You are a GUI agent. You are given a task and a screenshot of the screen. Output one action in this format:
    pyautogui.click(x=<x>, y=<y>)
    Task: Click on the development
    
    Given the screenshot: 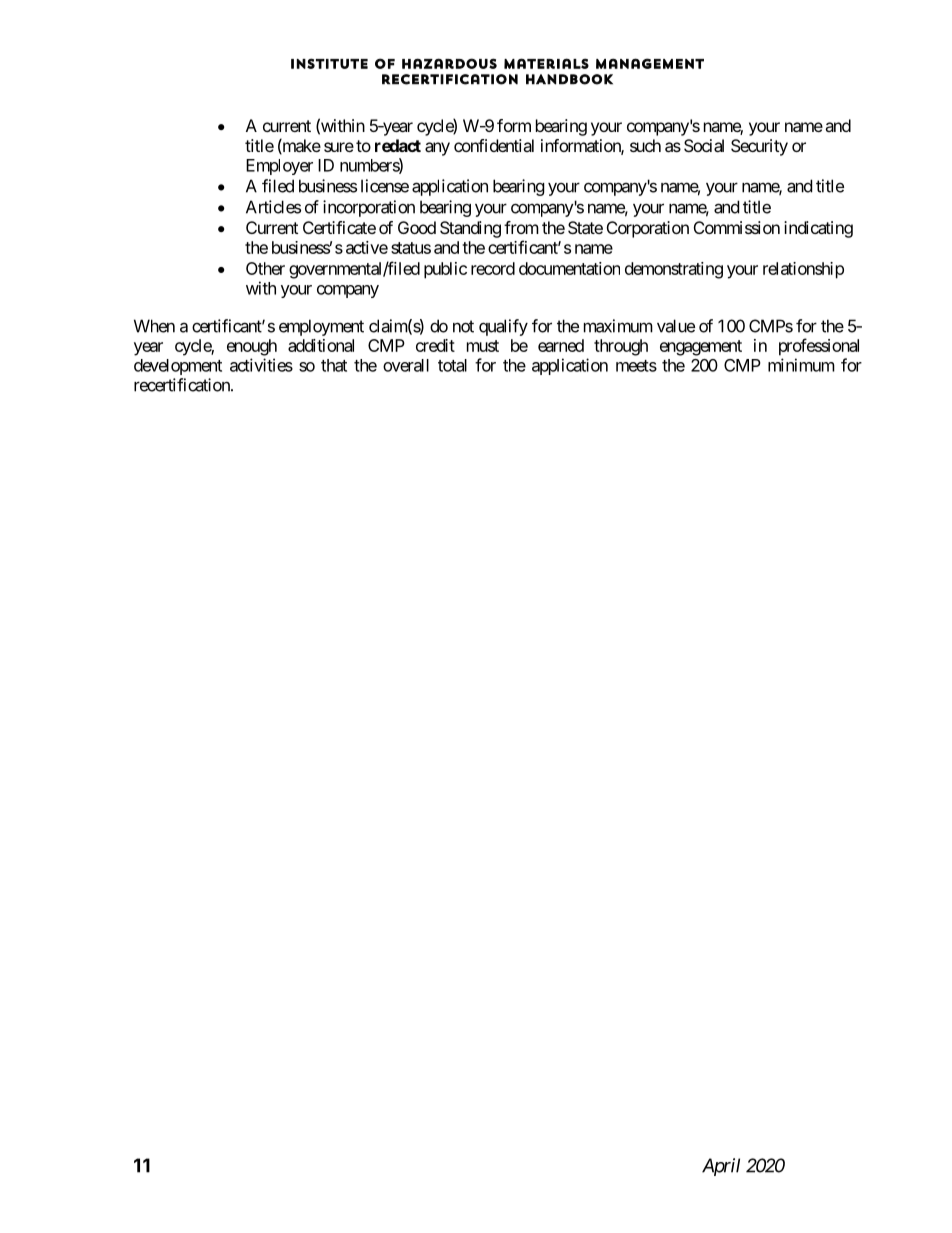 What is the action you would take?
    pyautogui.click(x=178, y=367)
